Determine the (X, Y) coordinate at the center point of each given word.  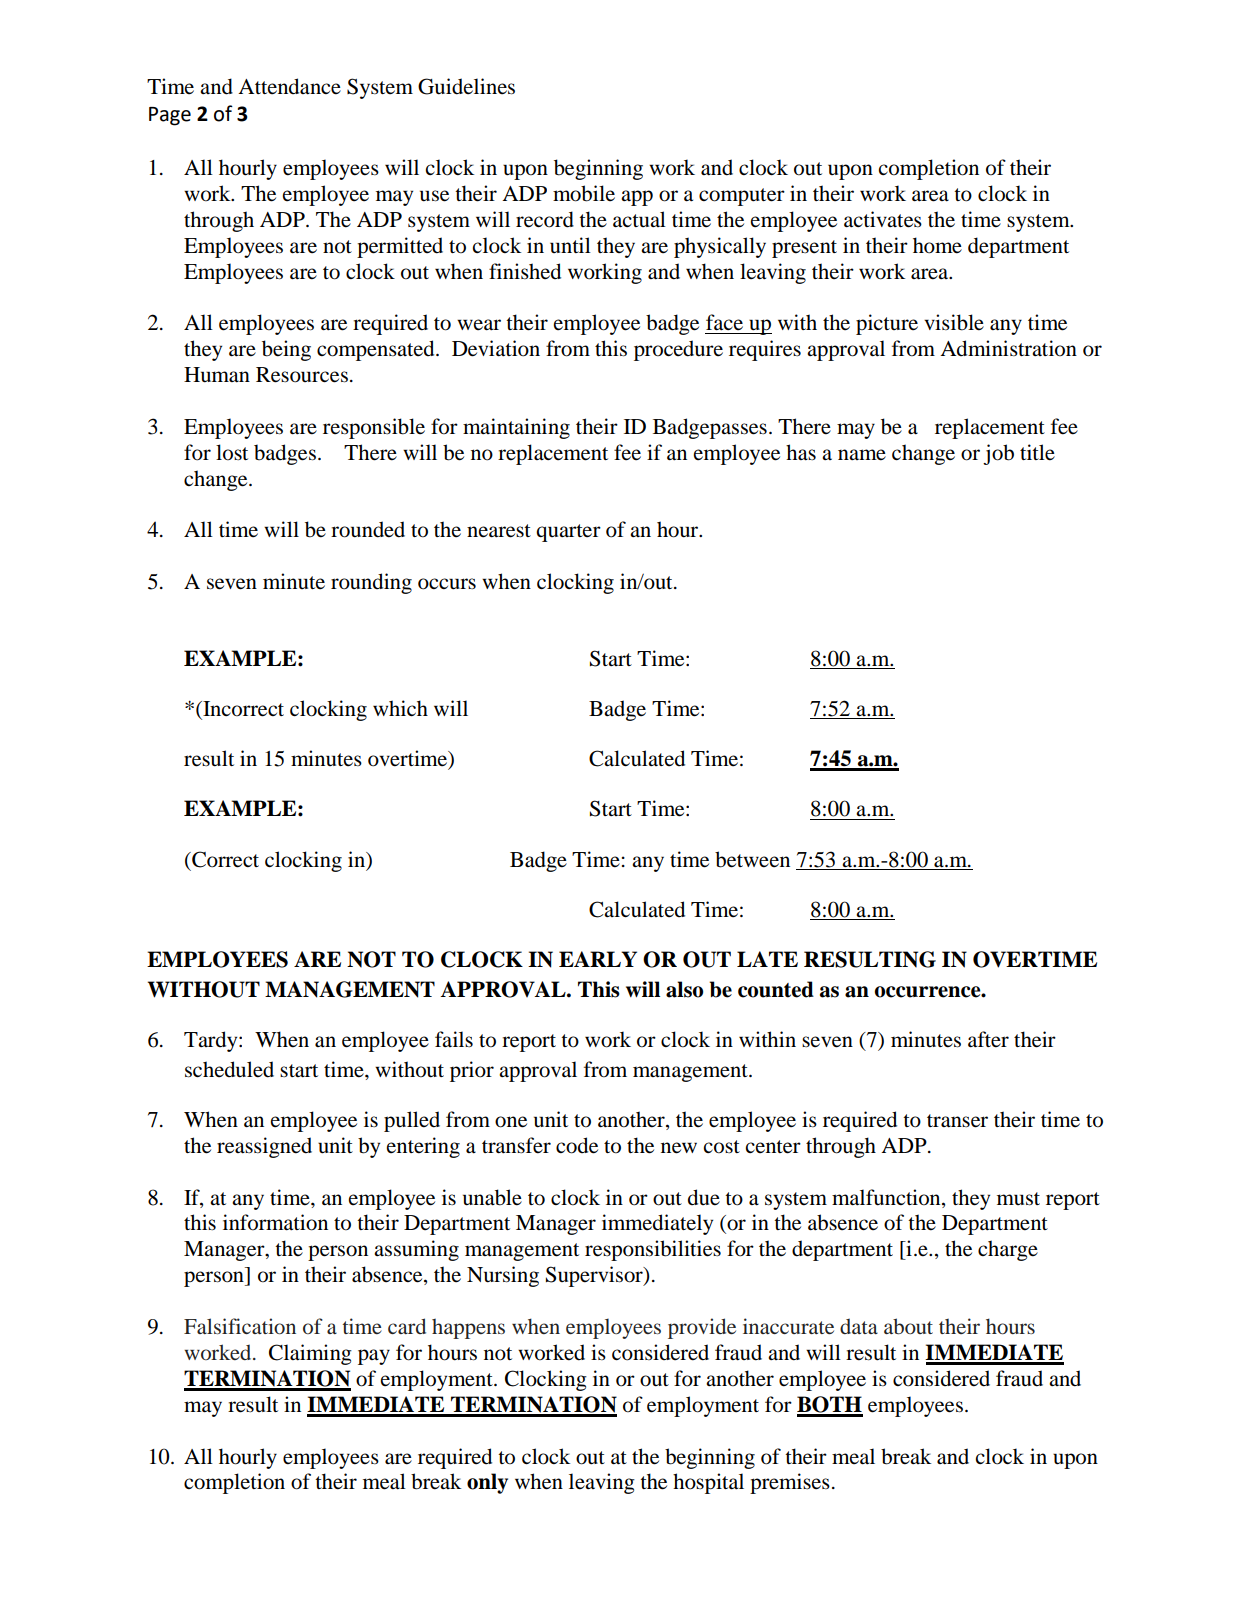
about (908, 1326)
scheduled (229, 1069)
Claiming (310, 1354)
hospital (708, 1483)
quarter (568, 533)
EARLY (598, 959)
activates (883, 219)
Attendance (289, 86)
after (988, 1039)
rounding (371, 583)
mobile (584, 193)
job (998, 454)
